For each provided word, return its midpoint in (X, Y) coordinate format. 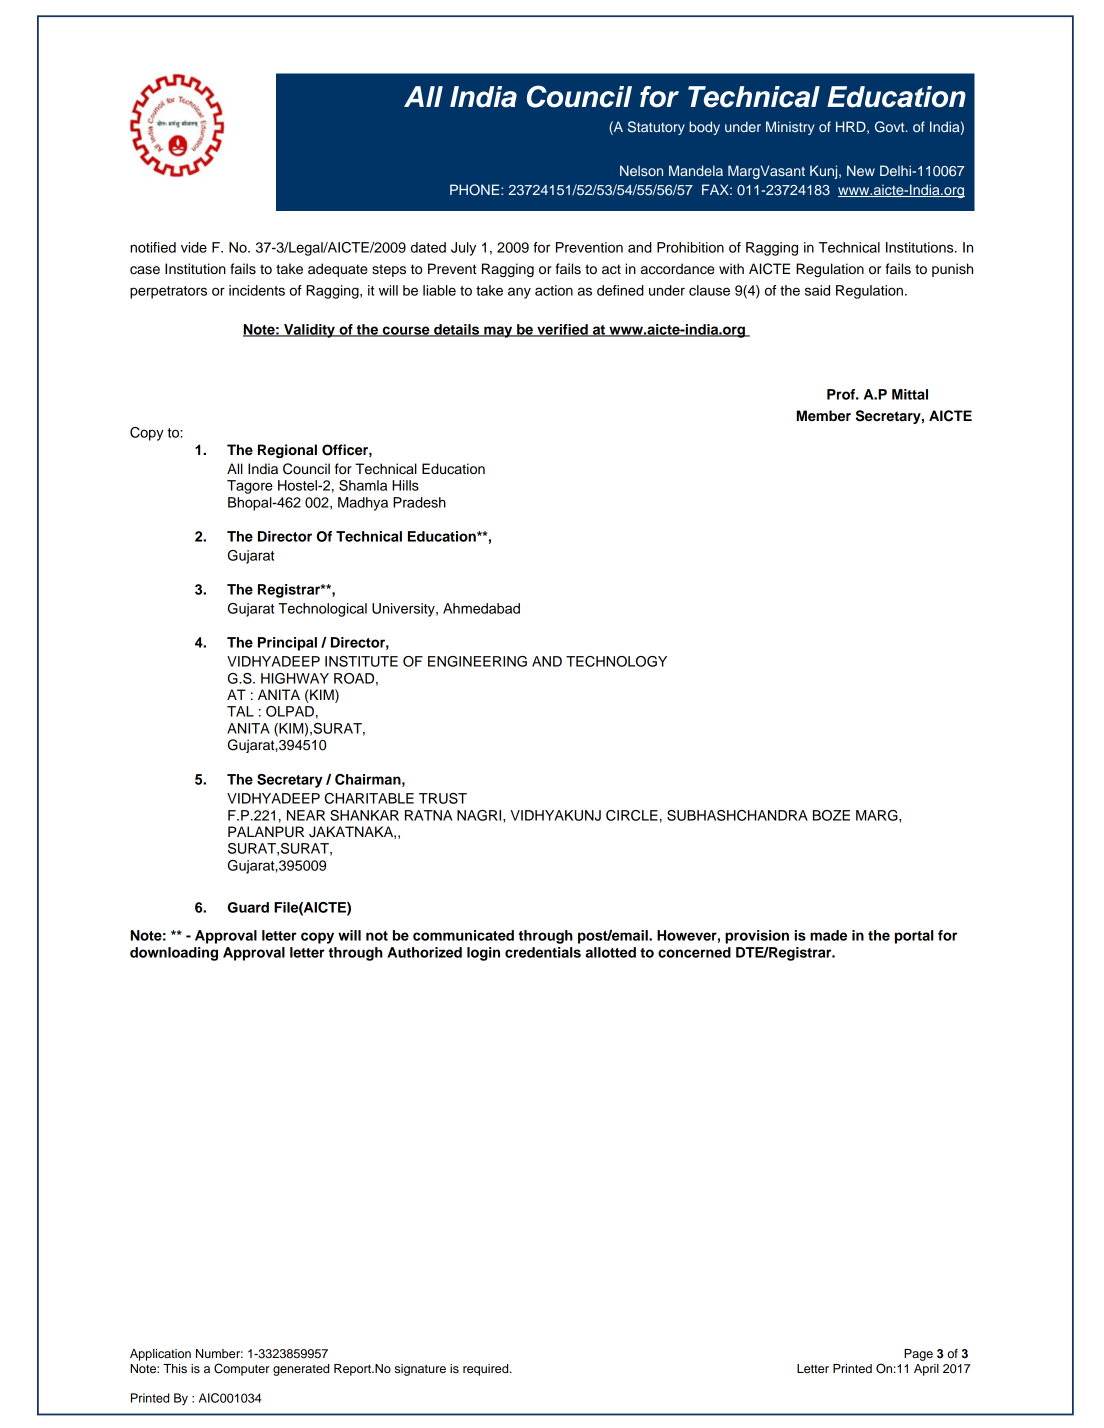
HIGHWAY (295, 678)
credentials (543, 952)
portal (914, 937)
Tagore (250, 487)
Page (918, 1355)
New (861, 170)
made (828, 935)
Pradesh (419, 502)
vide (194, 247)
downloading (174, 954)
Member (824, 416)
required (487, 1370)
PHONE (476, 190)
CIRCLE (632, 815)
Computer (241, 1369)
